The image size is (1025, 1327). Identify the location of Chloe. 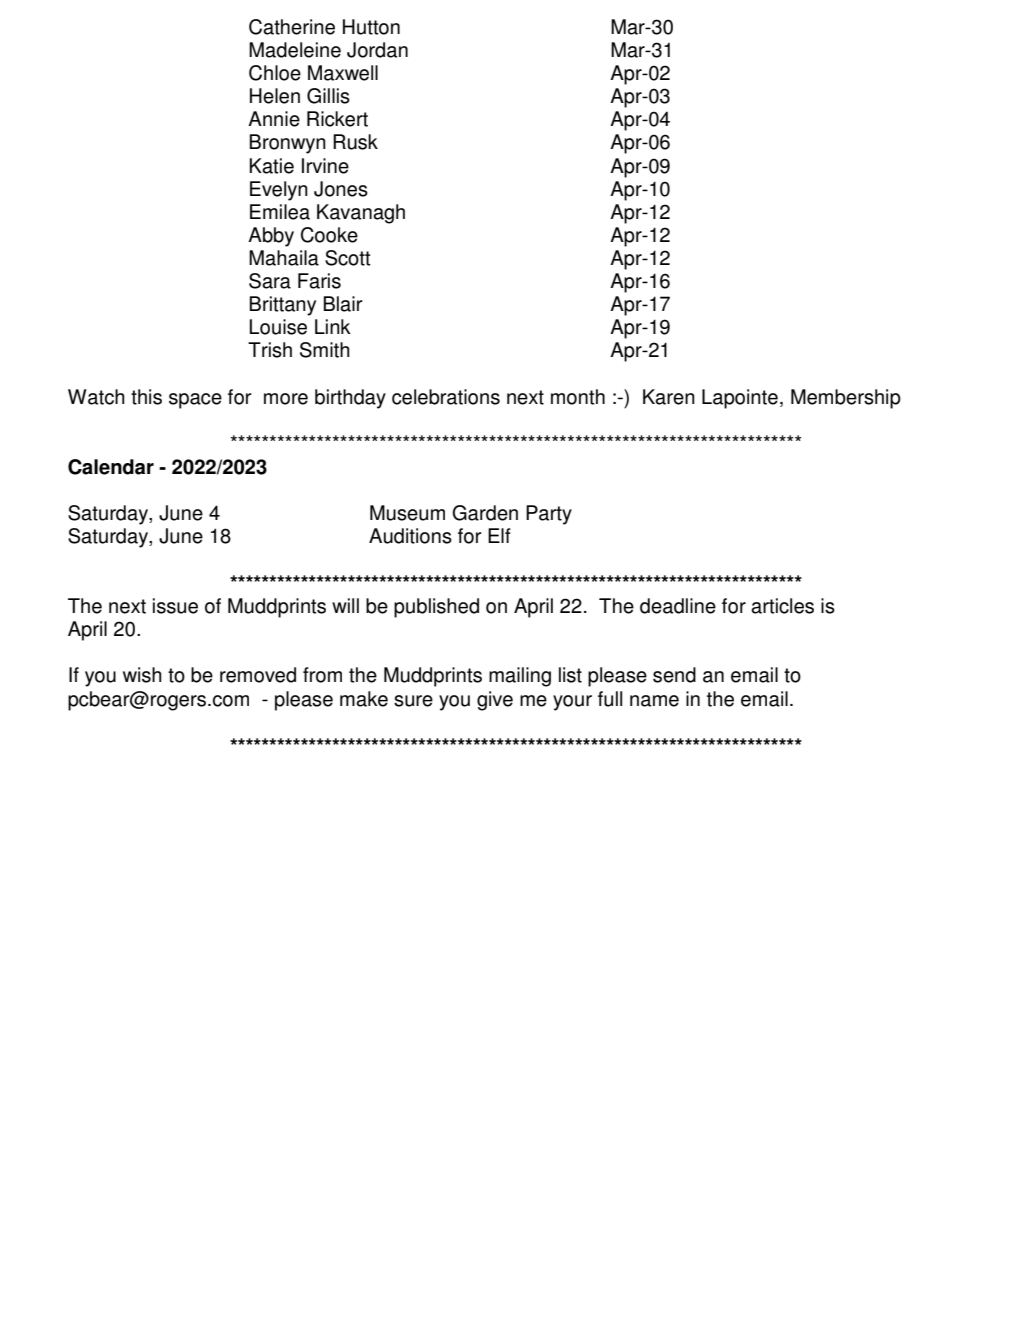
(275, 73).
